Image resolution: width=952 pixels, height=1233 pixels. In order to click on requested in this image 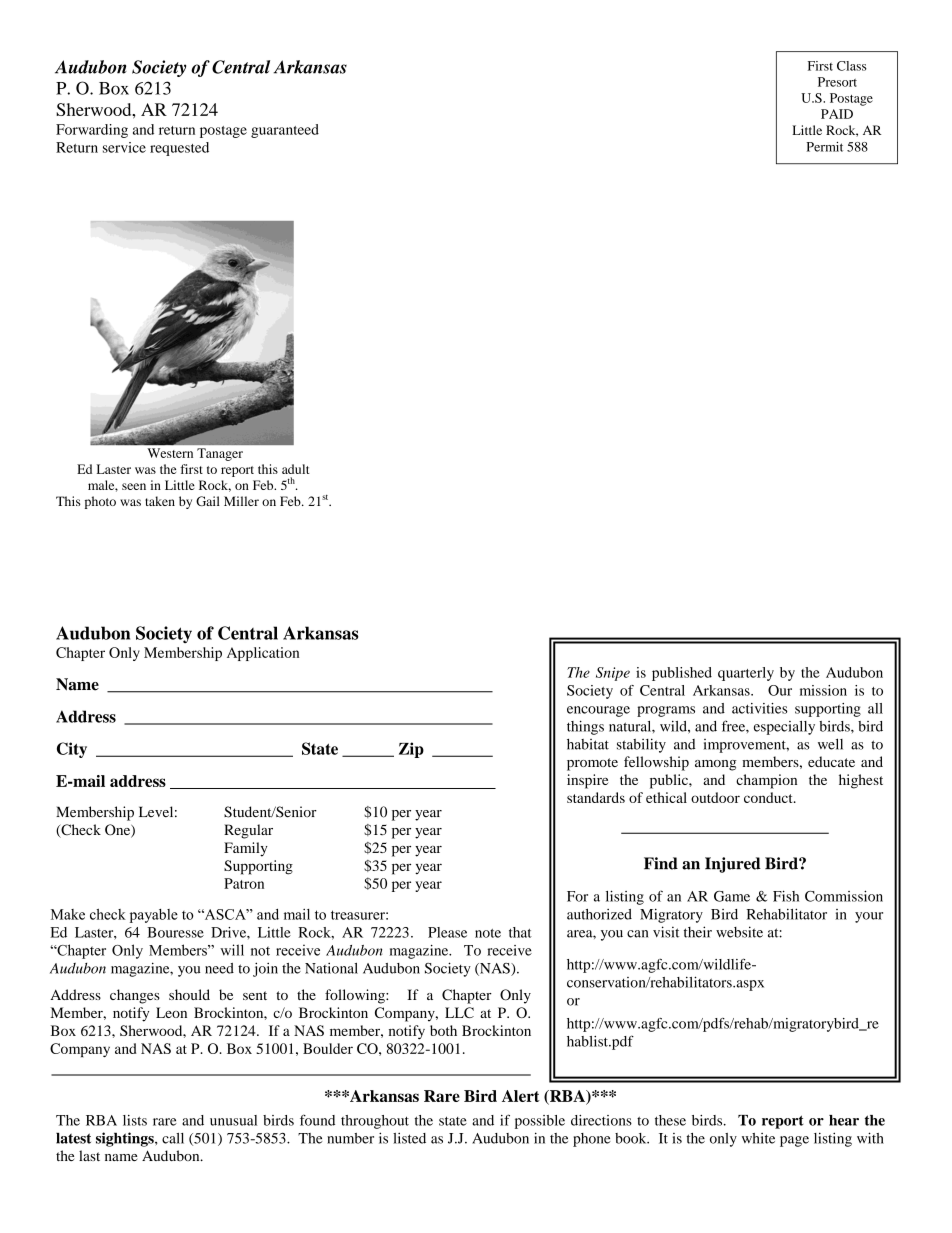, I will do `click(179, 149)`.
